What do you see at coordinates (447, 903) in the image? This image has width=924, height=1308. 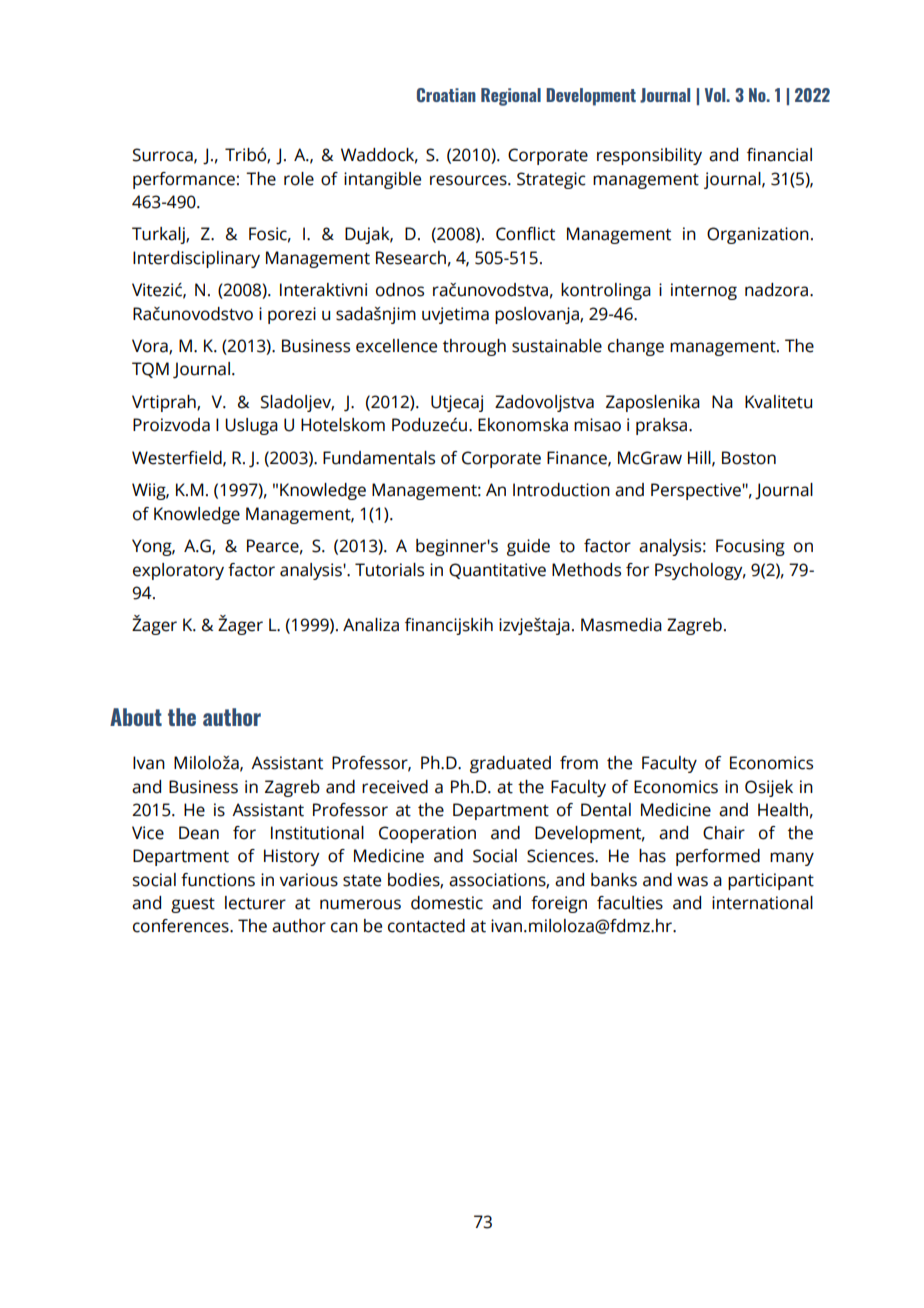 I see `domestic` at bounding box center [447, 903].
